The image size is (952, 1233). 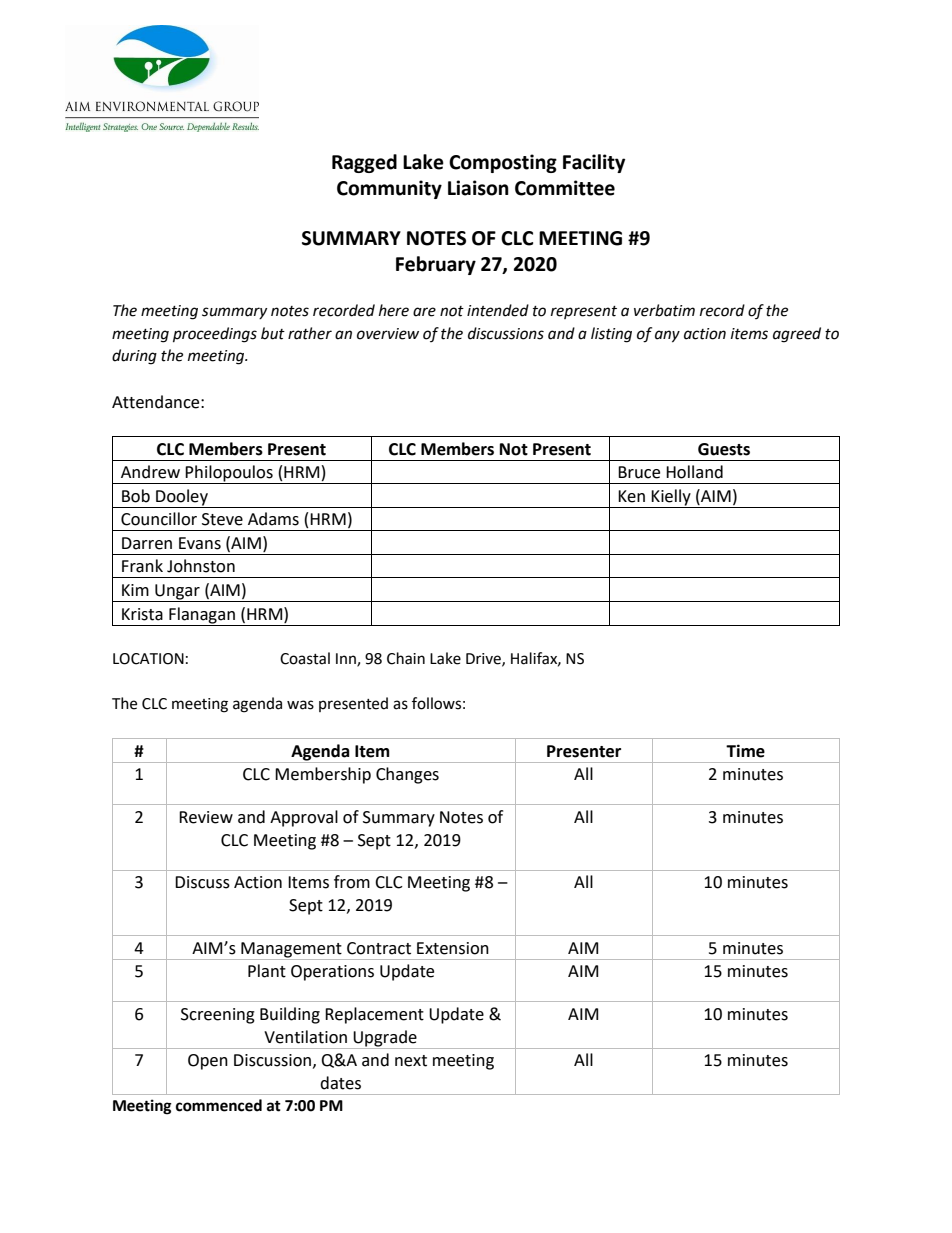 What do you see at coordinates (364, 163) in the document?
I see `Ragged` at bounding box center [364, 163].
